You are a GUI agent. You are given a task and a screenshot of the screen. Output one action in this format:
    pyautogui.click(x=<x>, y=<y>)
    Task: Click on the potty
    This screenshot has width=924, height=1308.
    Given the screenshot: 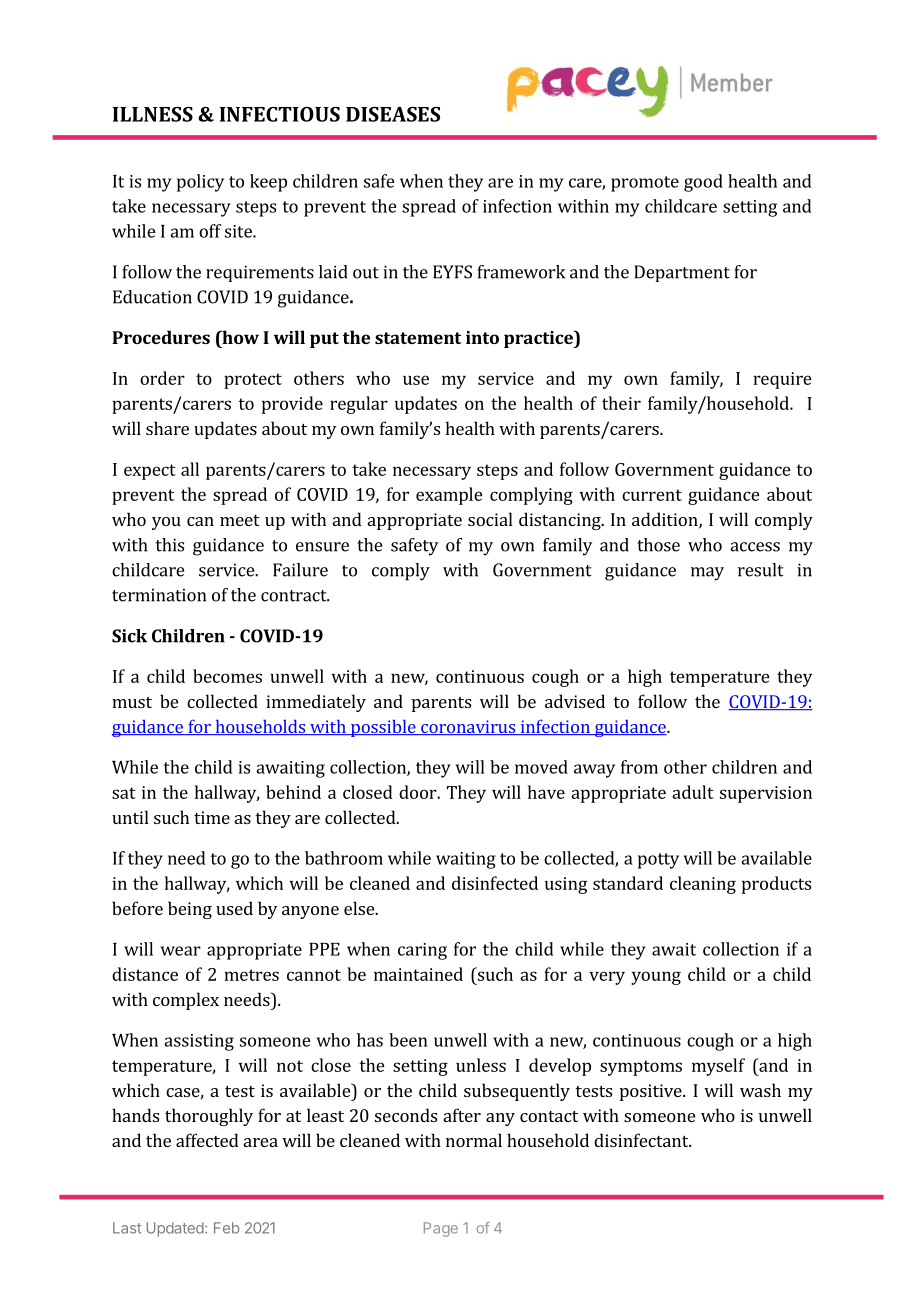 What is the action you would take?
    pyautogui.click(x=658, y=861)
